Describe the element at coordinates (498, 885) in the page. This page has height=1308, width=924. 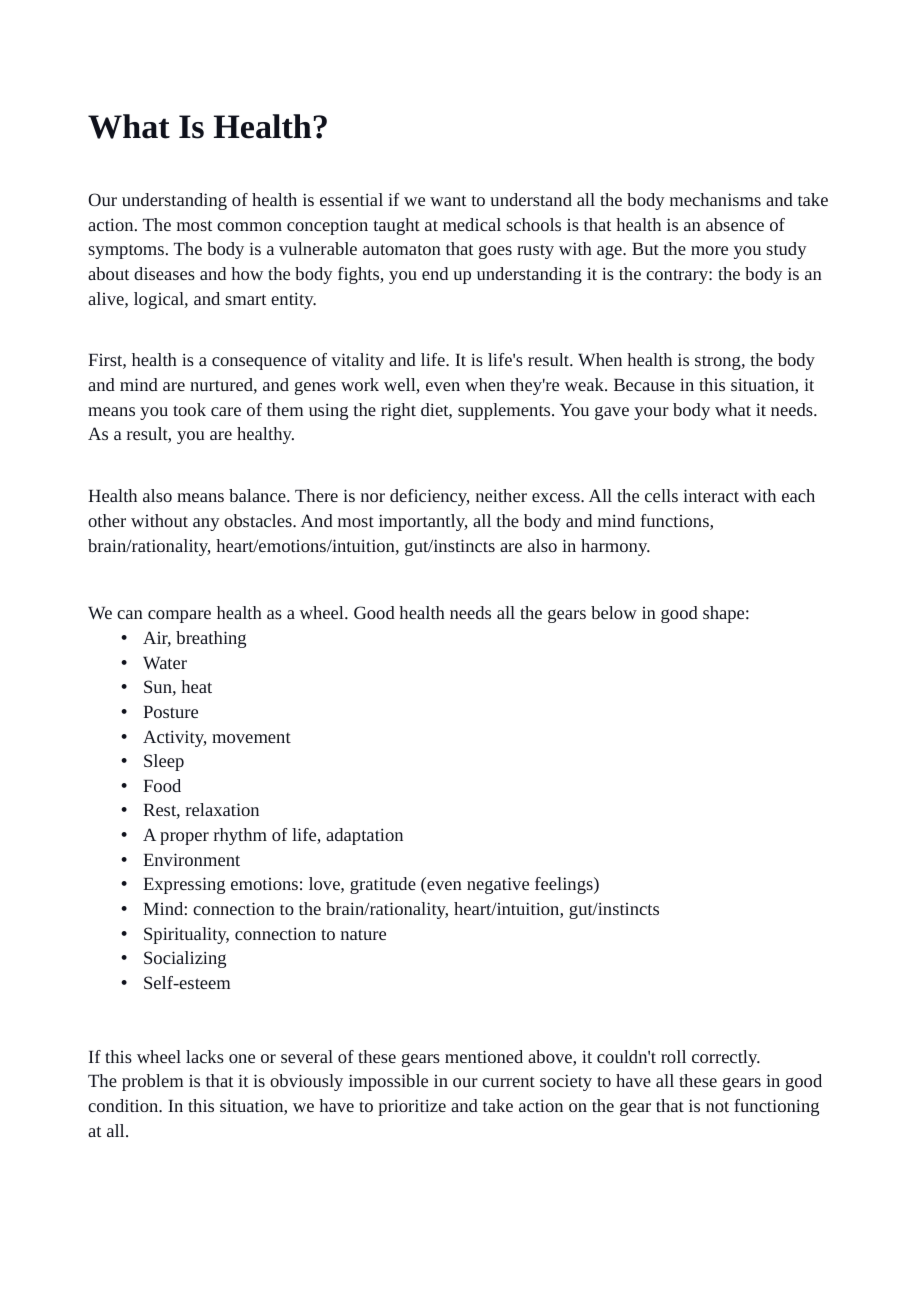
I see `negative` at that location.
